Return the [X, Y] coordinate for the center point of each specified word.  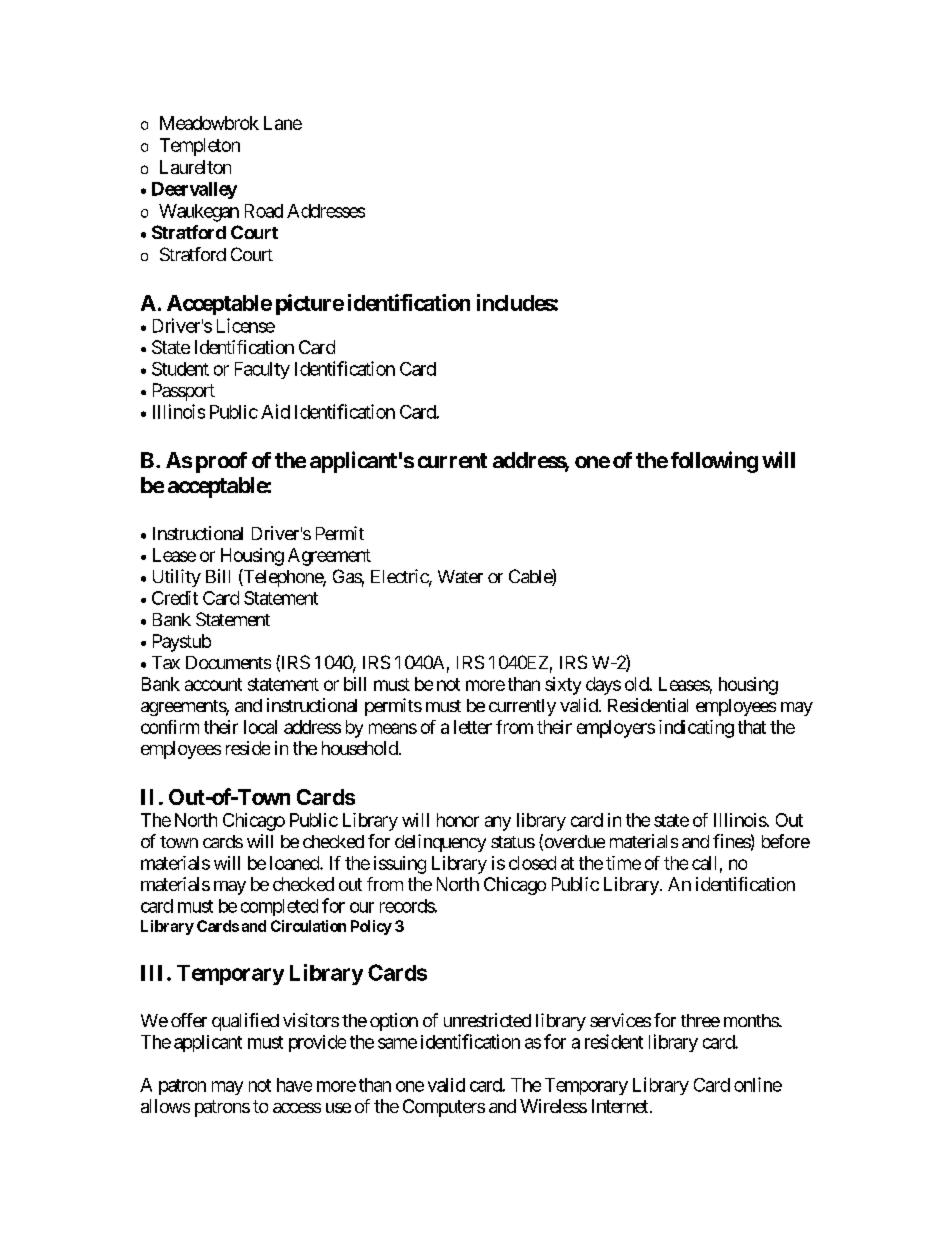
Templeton [200, 147]
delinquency [440, 843]
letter [473, 727]
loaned [295, 863]
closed [532, 863]
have [294, 1085]
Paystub [182, 643]
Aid [275, 411]
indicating [696, 729]
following [714, 462]
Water [460, 576]
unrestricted [487, 1020]
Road [264, 211]
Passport [184, 392]
